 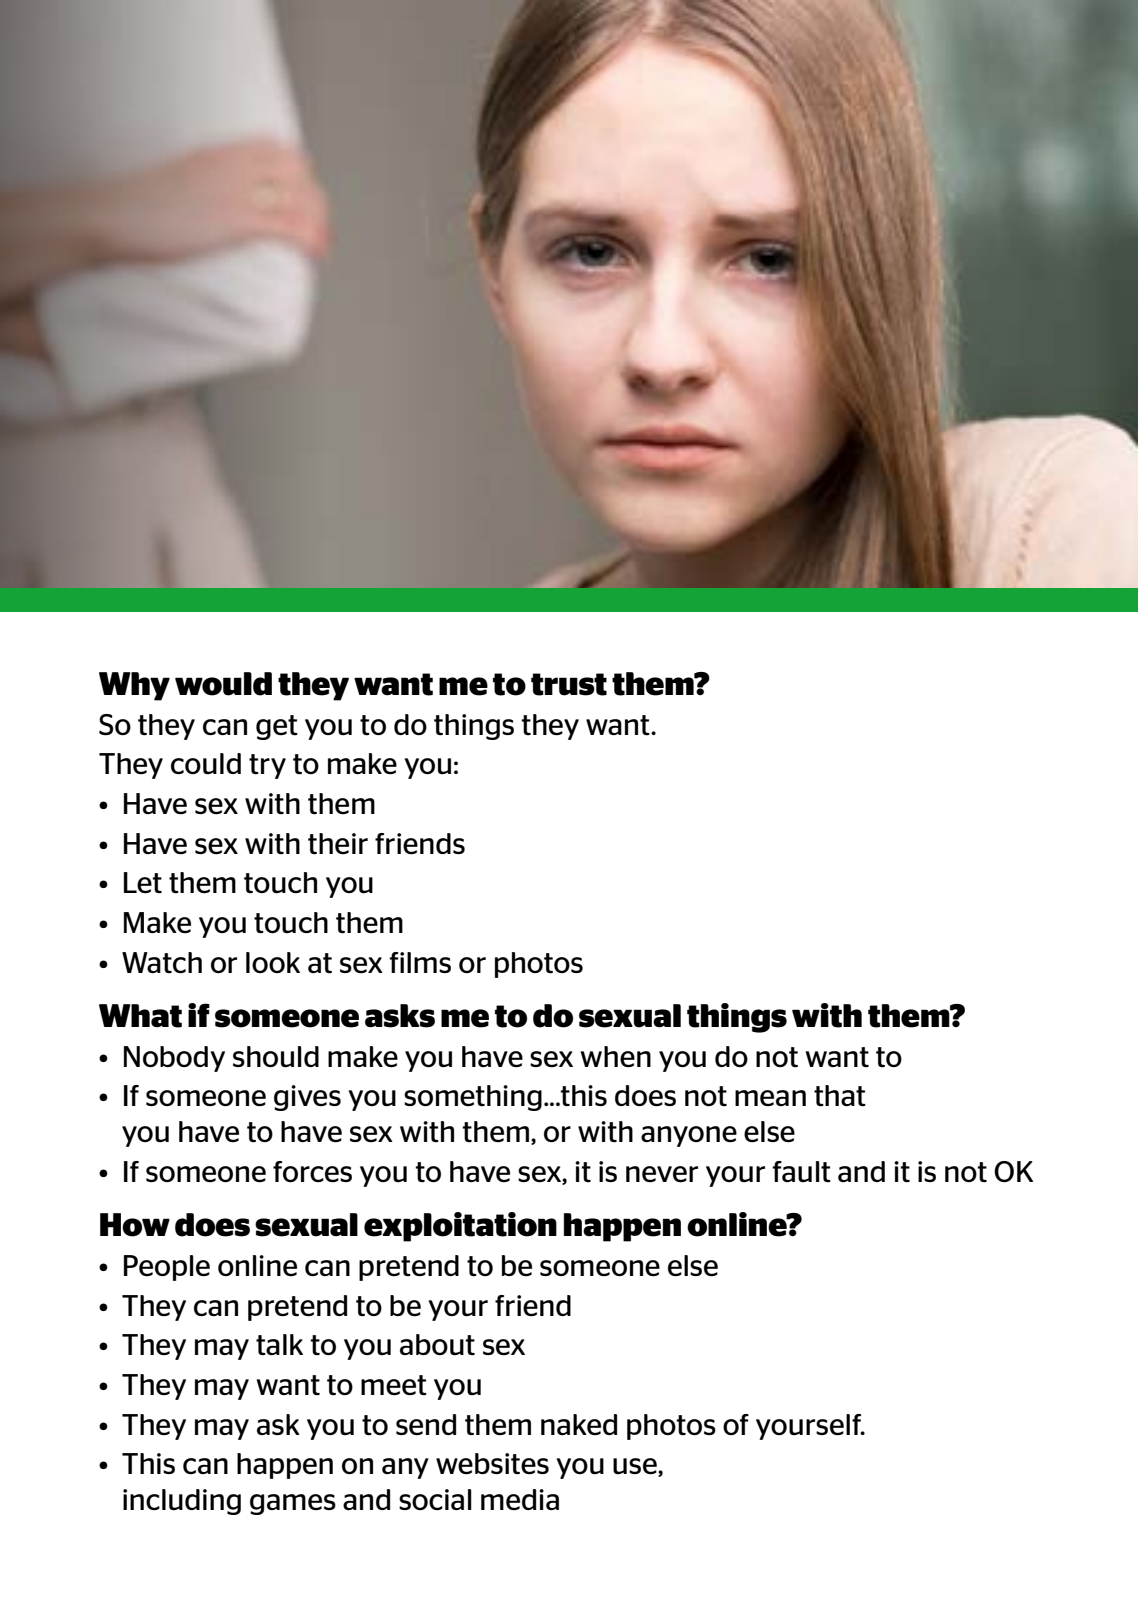 What do you see at coordinates (615, 1057) in the image?
I see `when` at bounding box center [615, 1057].
